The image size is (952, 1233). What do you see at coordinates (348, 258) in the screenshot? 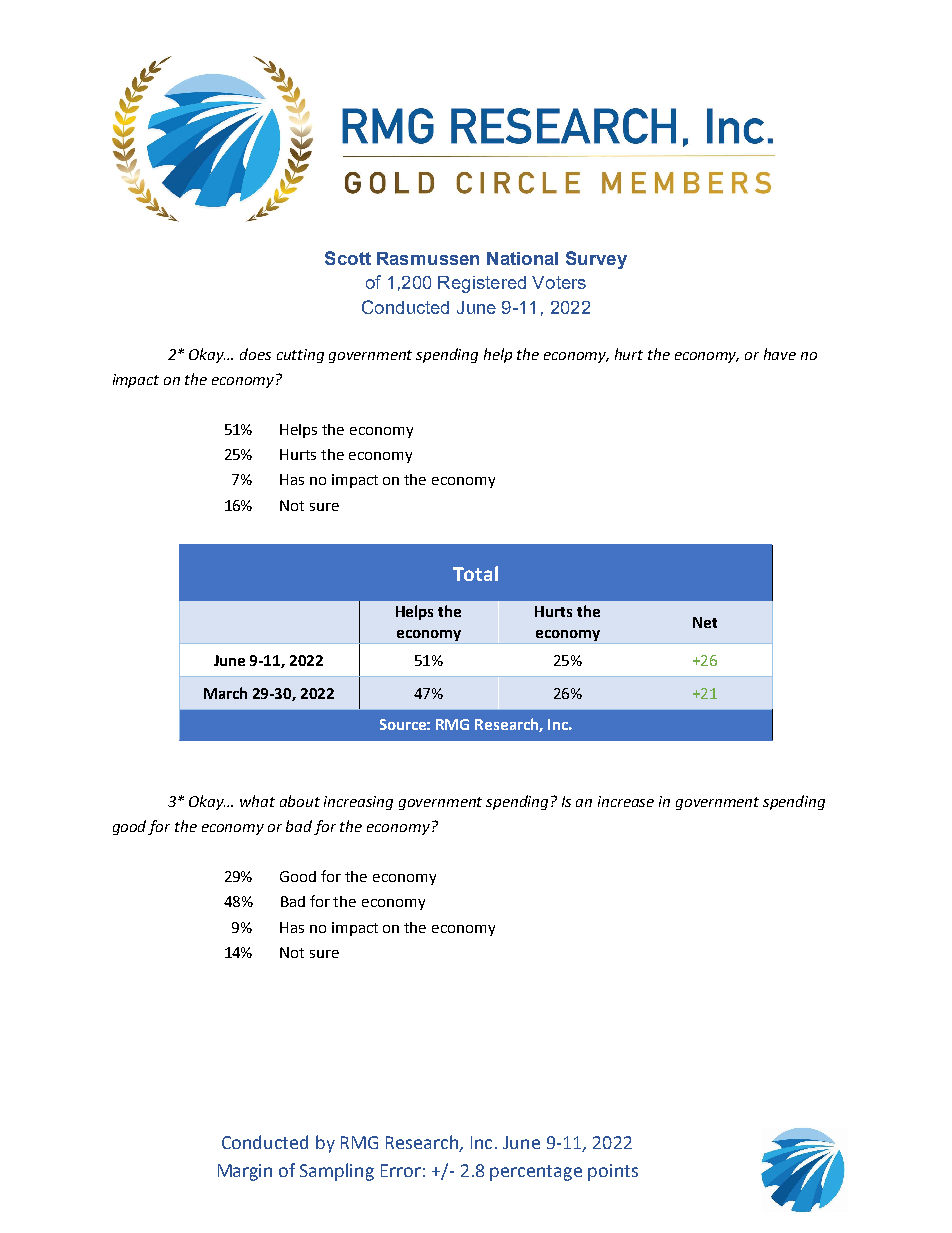
I see `Scott` at bounding box center [348, 258].
